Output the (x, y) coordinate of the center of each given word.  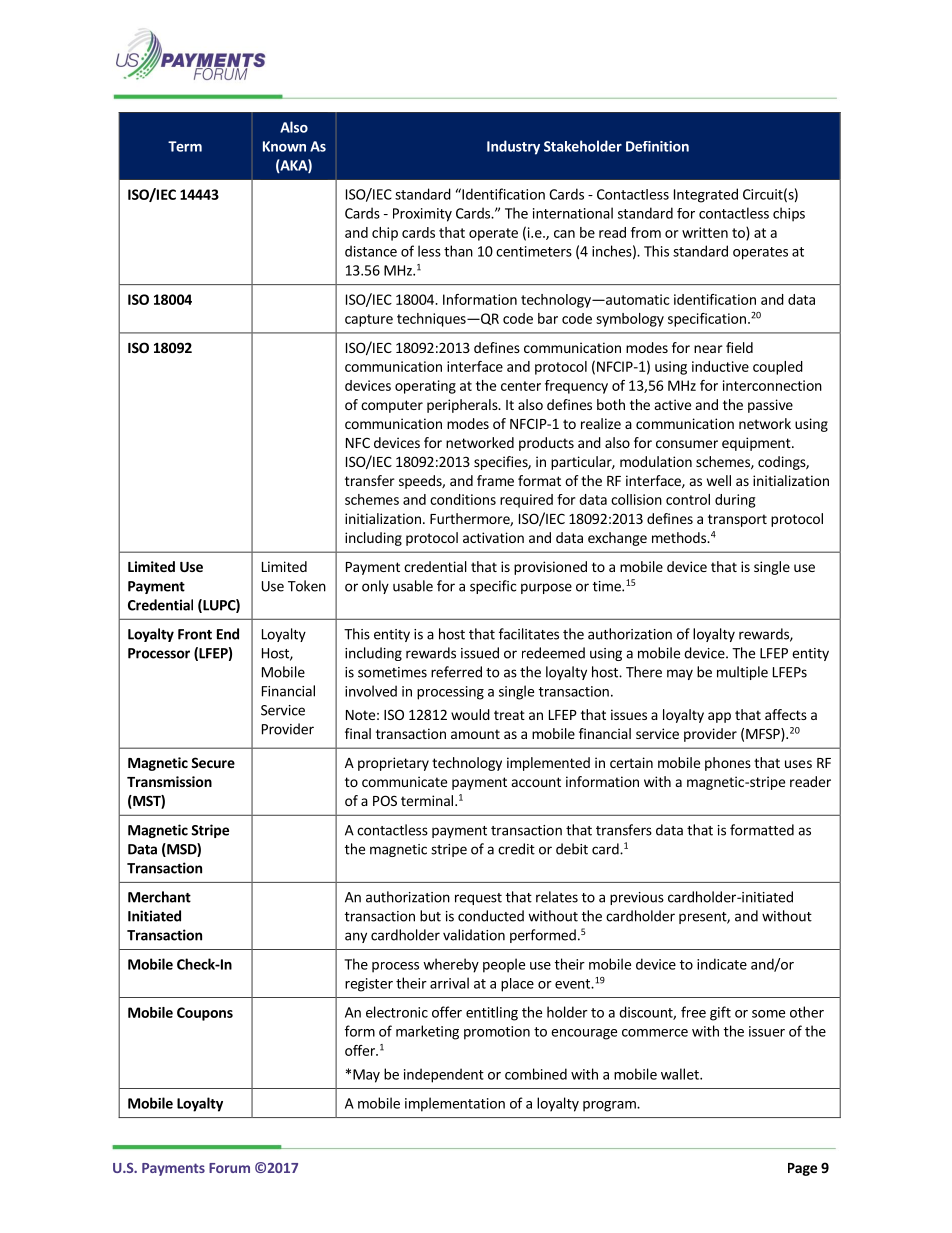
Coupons (205, 1014)
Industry (513, 147)
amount (475, 734)
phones (728, 764)
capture (369, 320)
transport (737, 520)
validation (474, 935)
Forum (229, 1168)
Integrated (706, 195)
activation (493, 537)
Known (284, 146)
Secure (213, 762)
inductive (720, 366)
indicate (722, 964)
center (521, 386)
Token (307, 586)
